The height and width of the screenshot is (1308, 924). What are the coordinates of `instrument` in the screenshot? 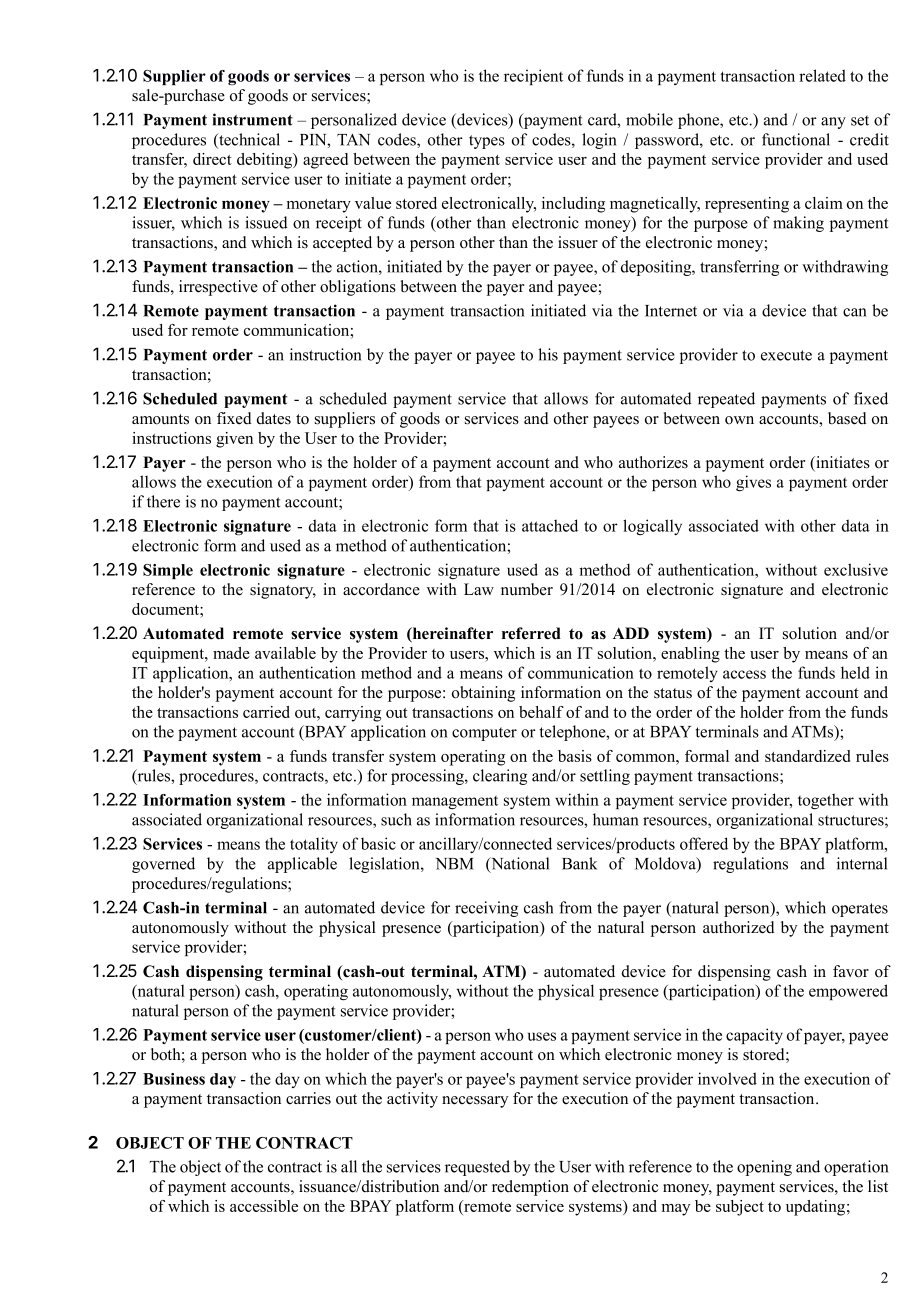 It's located at (252, 119).
